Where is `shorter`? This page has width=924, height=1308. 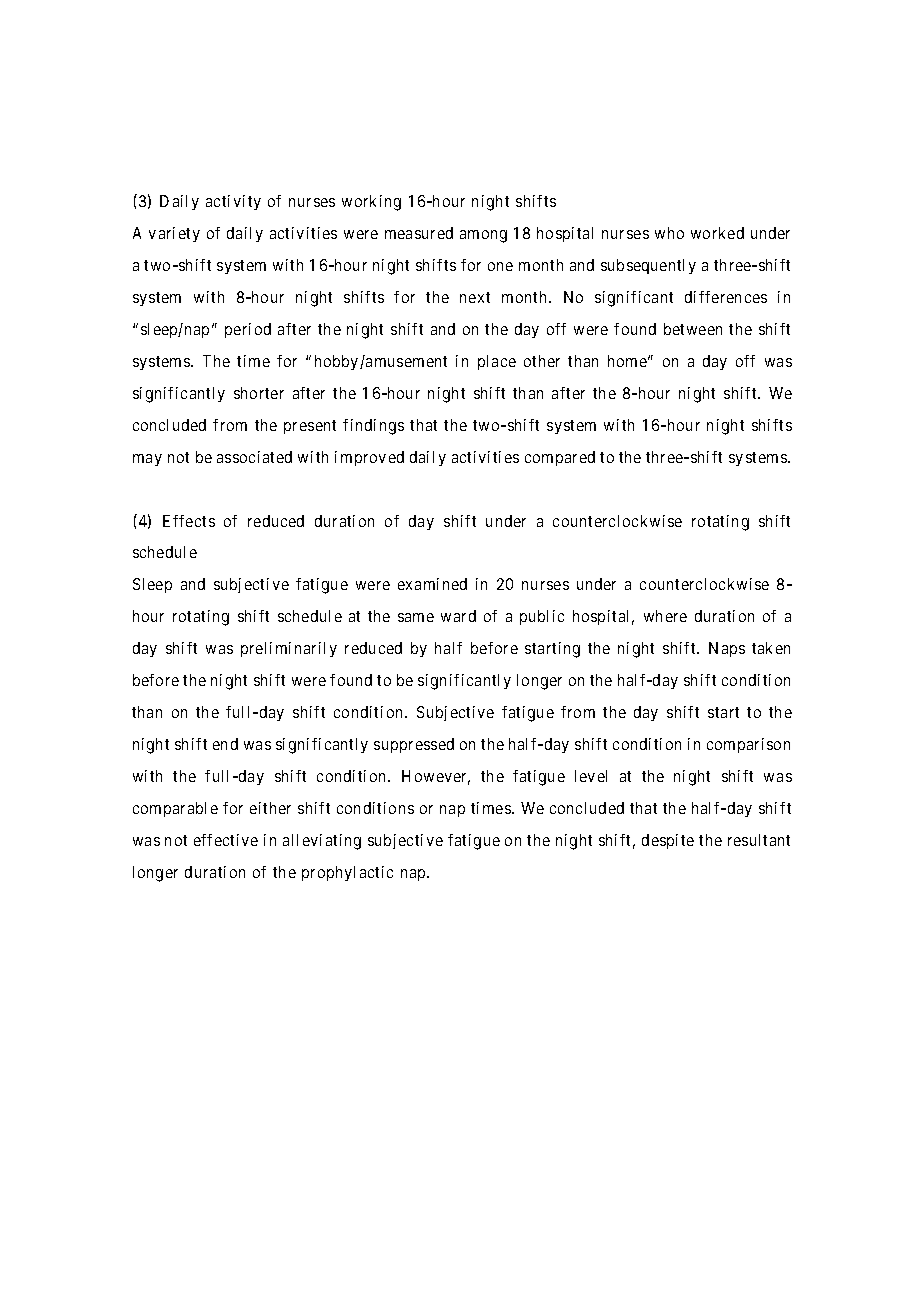
shorter is located at coordinates (259, 393).
